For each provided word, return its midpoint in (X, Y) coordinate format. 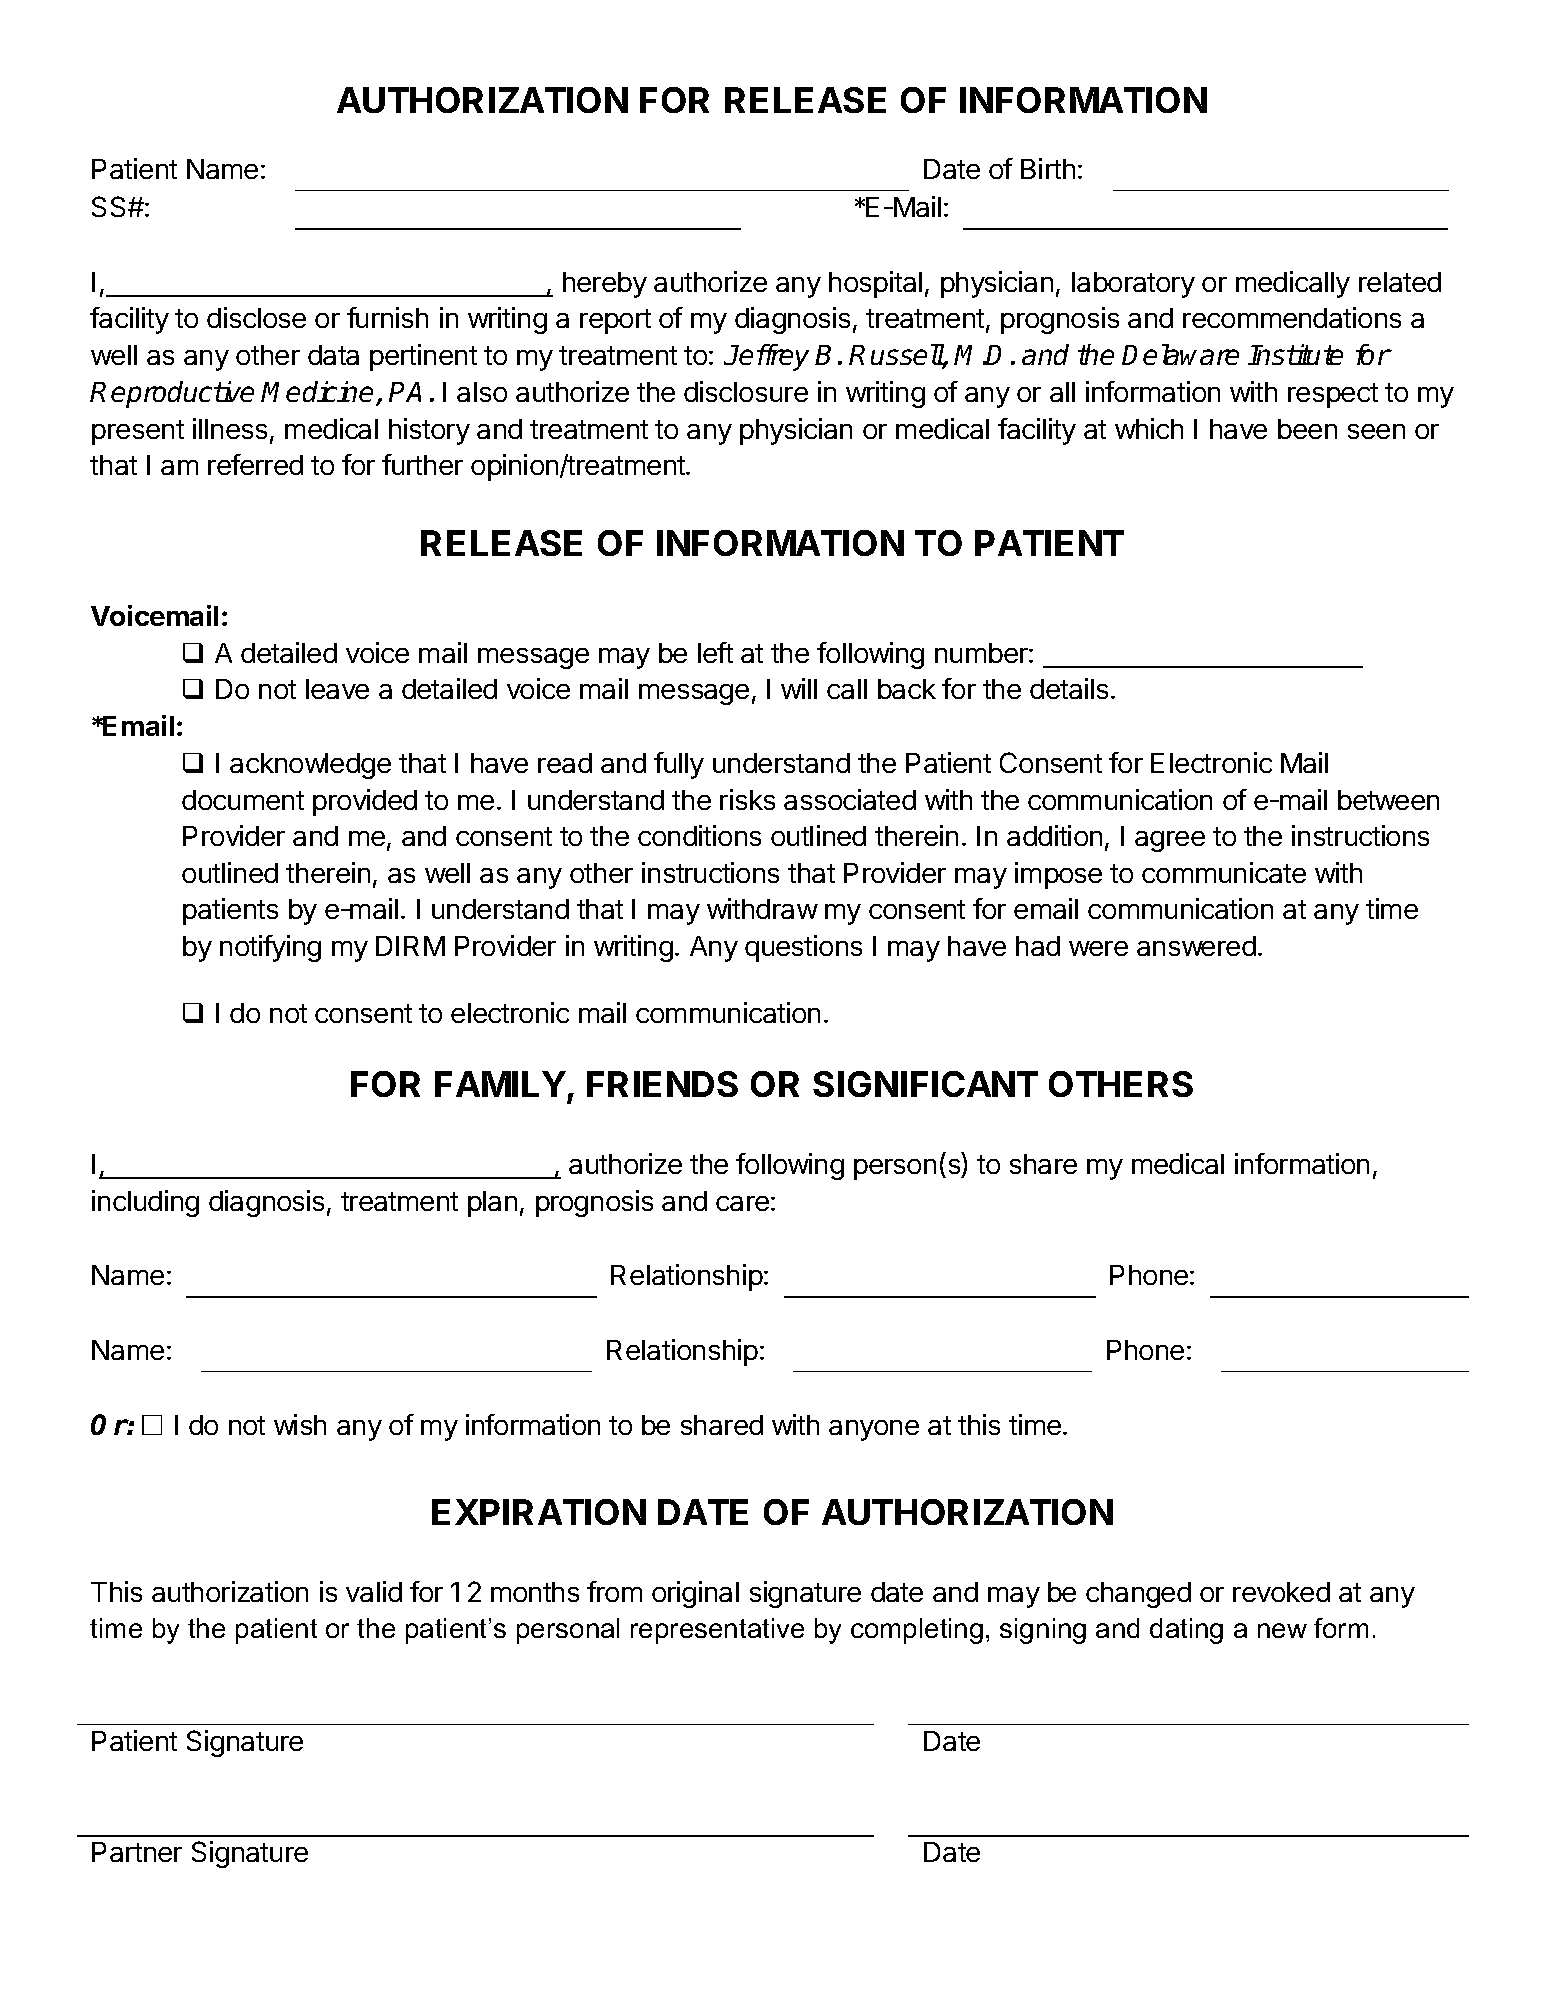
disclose (256, 317)
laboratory (1133, 285)
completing (917, 1631)
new (1282, 1630)
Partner (137, 1852)
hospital (875, 284)
